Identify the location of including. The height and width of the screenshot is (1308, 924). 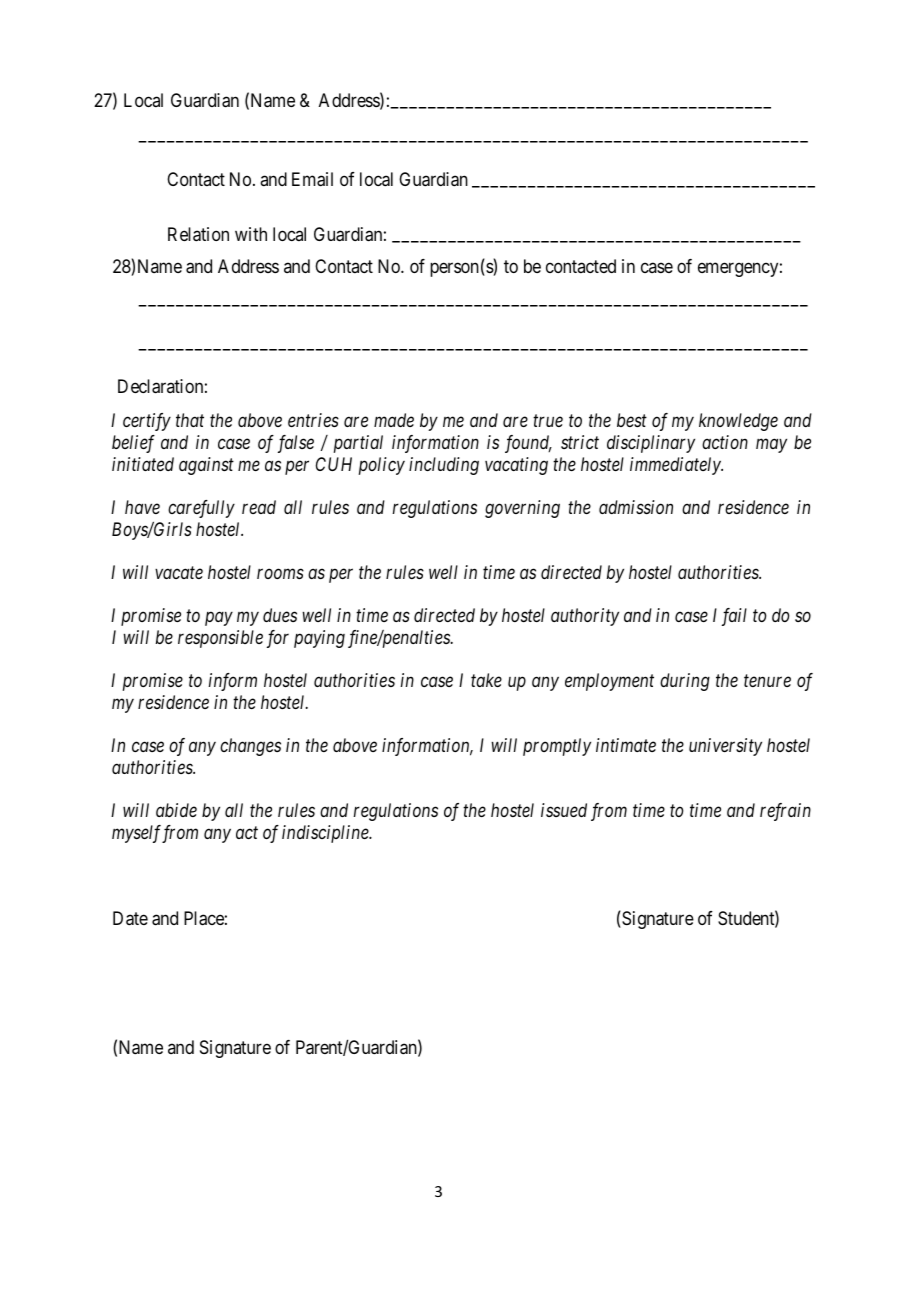
(444, 466).
